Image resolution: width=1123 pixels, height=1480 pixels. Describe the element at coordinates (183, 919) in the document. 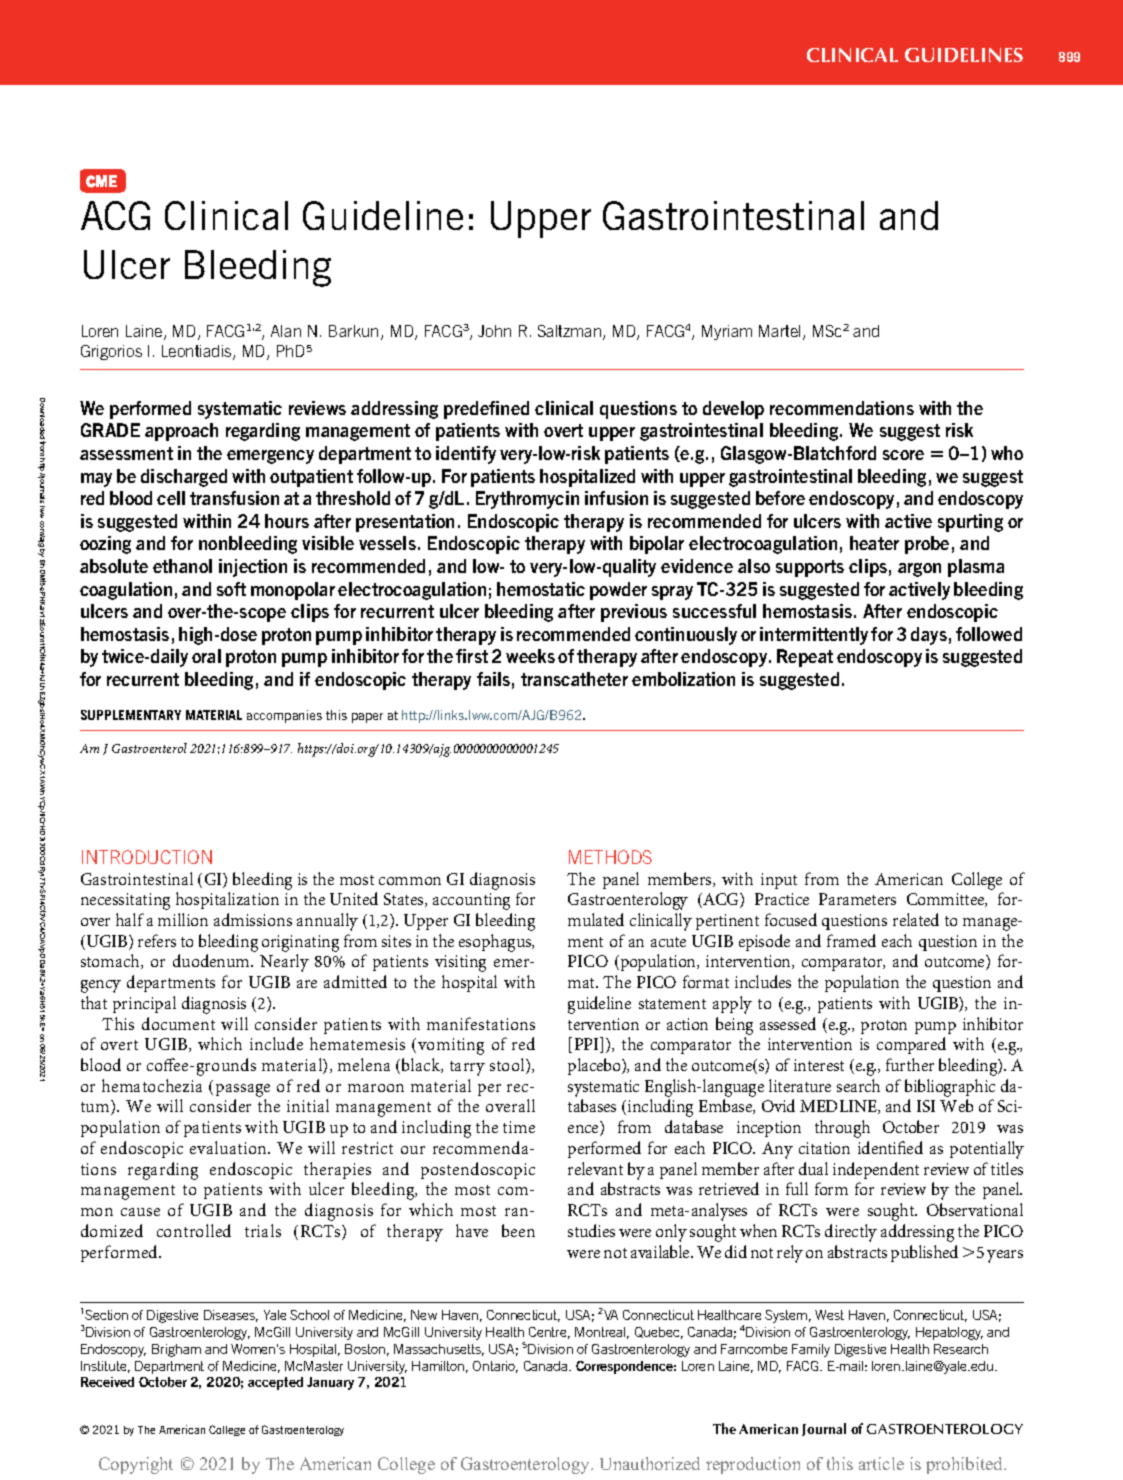

I see `million` at that location.
